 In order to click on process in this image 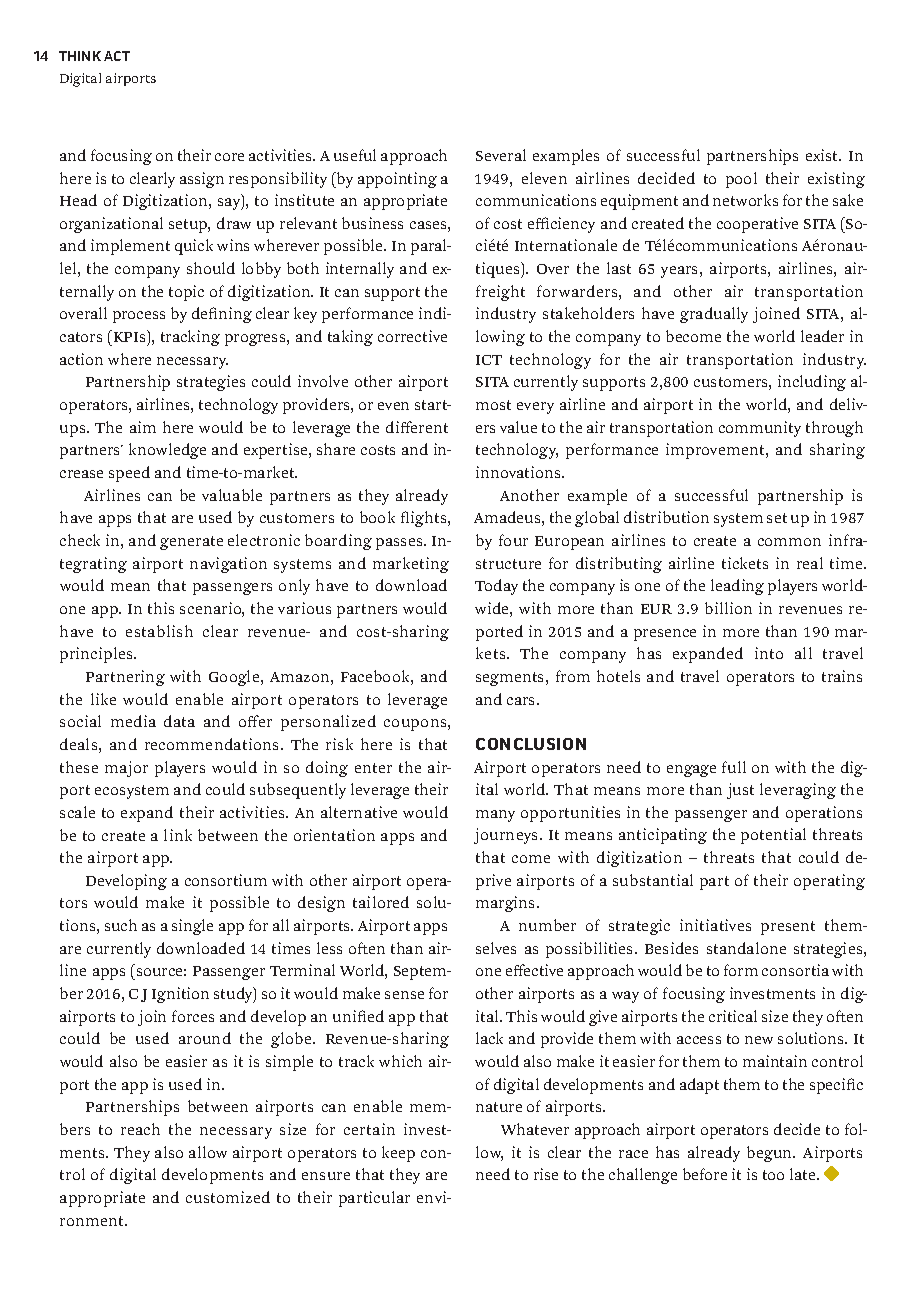, I will do `click(139, 317)`.
